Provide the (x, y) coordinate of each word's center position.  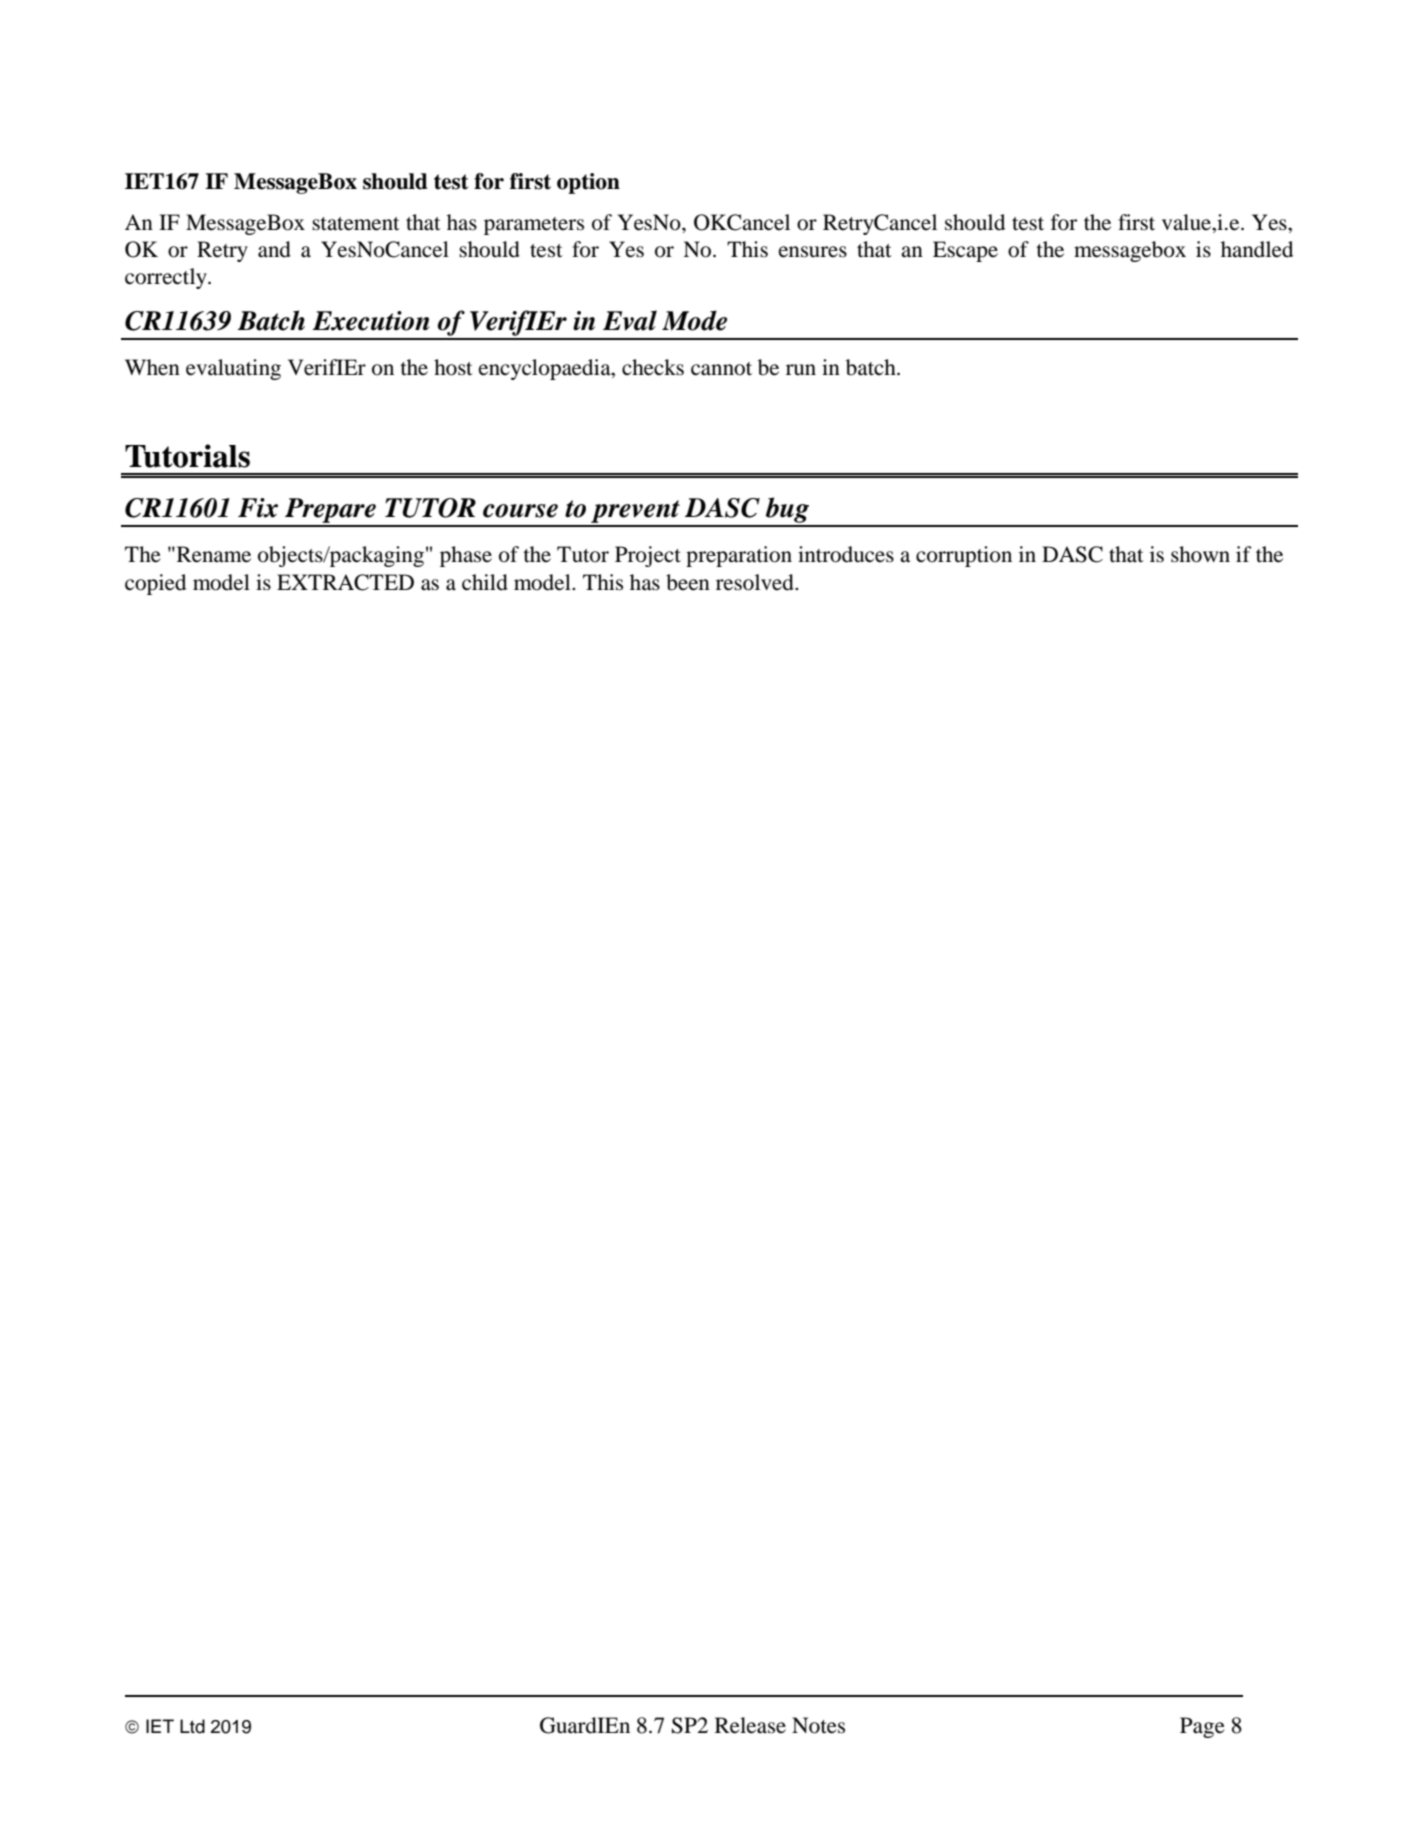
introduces (846, 554)
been (688, 582)
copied (155, 584)
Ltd (192, 1726)
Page (1202, 1727)
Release (750, 1725)
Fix (258, 508)
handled (1257, 249)
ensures (813, 252)
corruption (964, 556)
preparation (739, 556)
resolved (756, 582)
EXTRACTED (345, 582)
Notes (818, 1725)
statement (356, 224)
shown (1200, 554)
